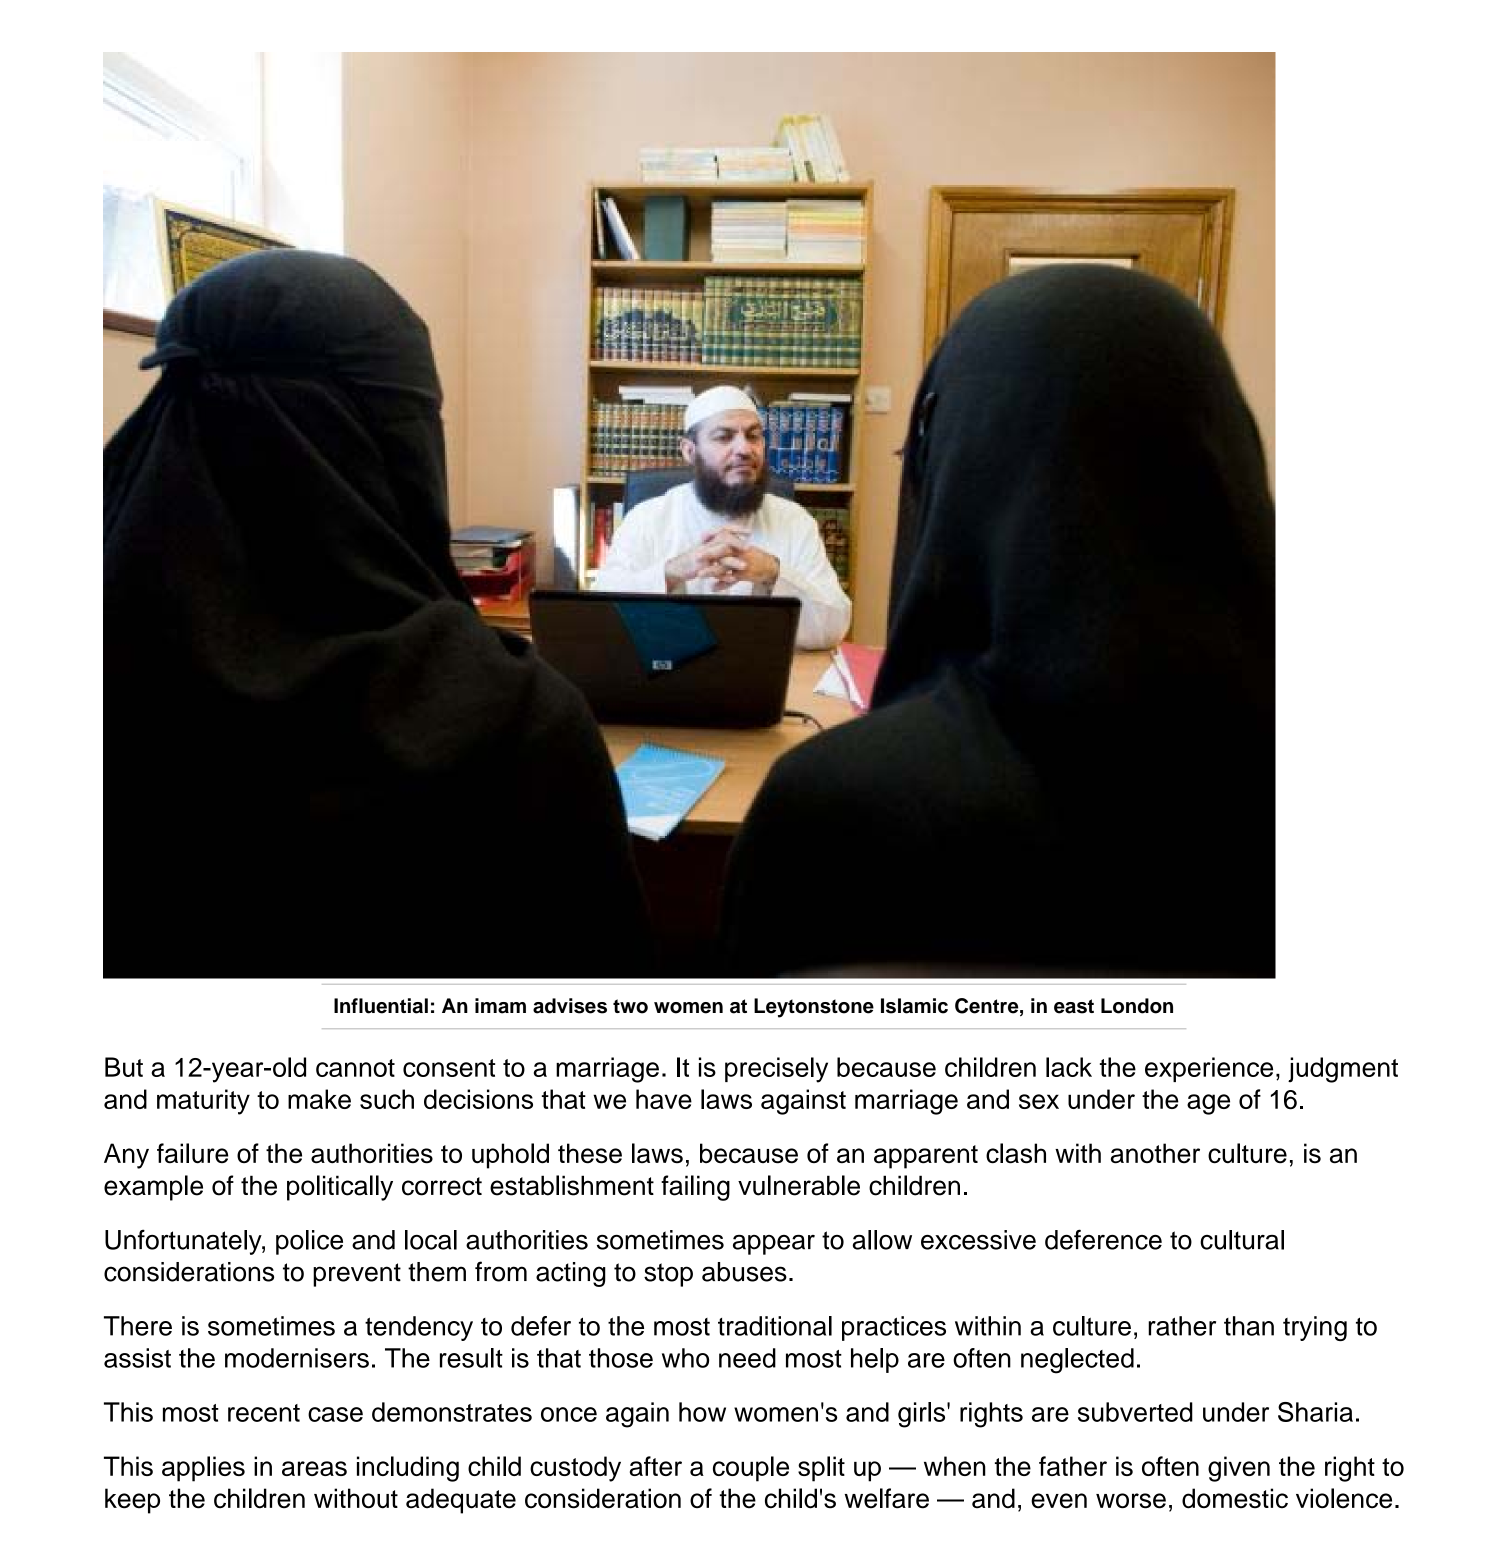  What do you see at coordinates (309, 1242) in the screenshot?
I see `police` at bounding box center [309, 1242].
